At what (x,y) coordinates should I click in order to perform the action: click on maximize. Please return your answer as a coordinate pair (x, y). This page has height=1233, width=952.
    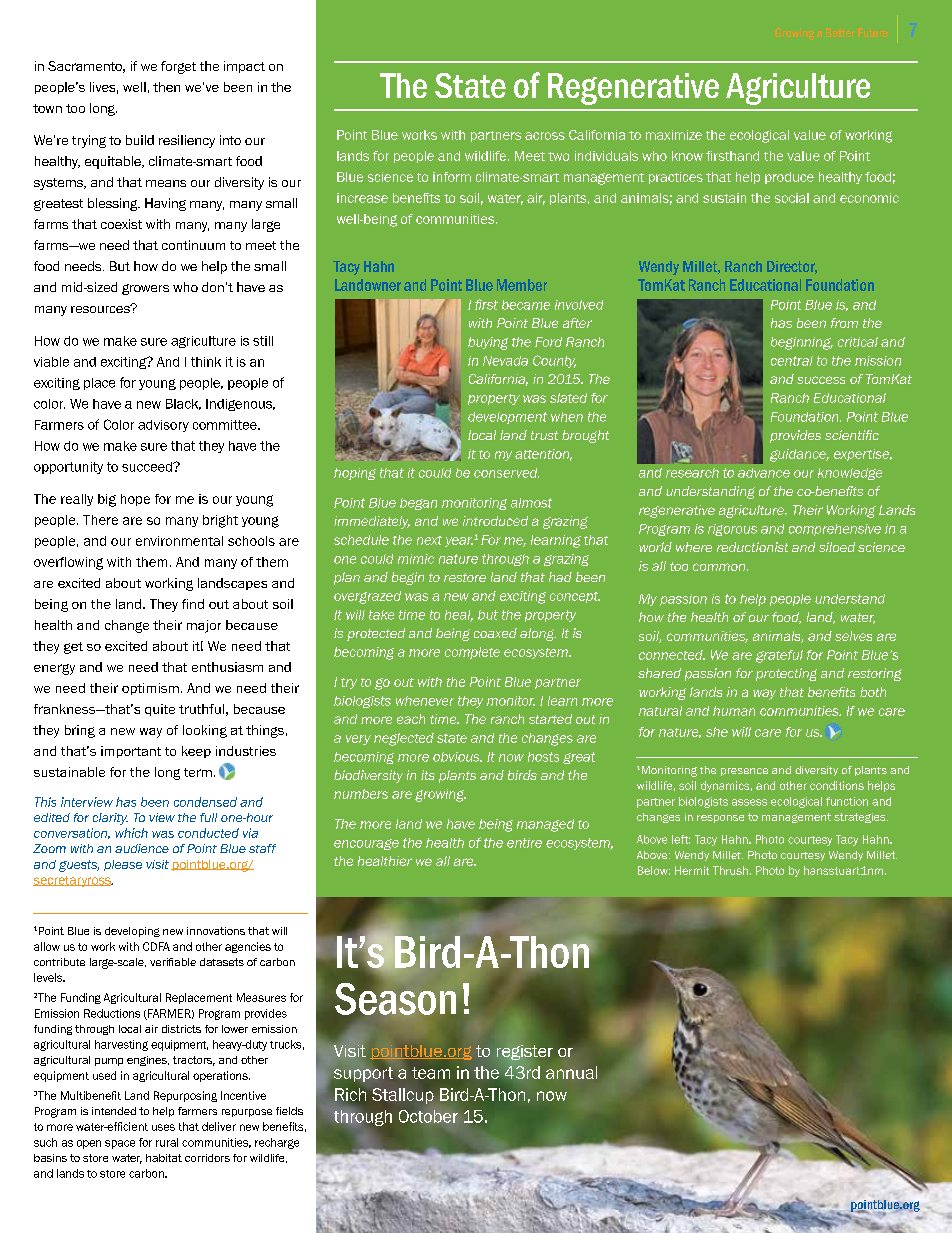
    Looking at the image, I should click on (674, 135).
